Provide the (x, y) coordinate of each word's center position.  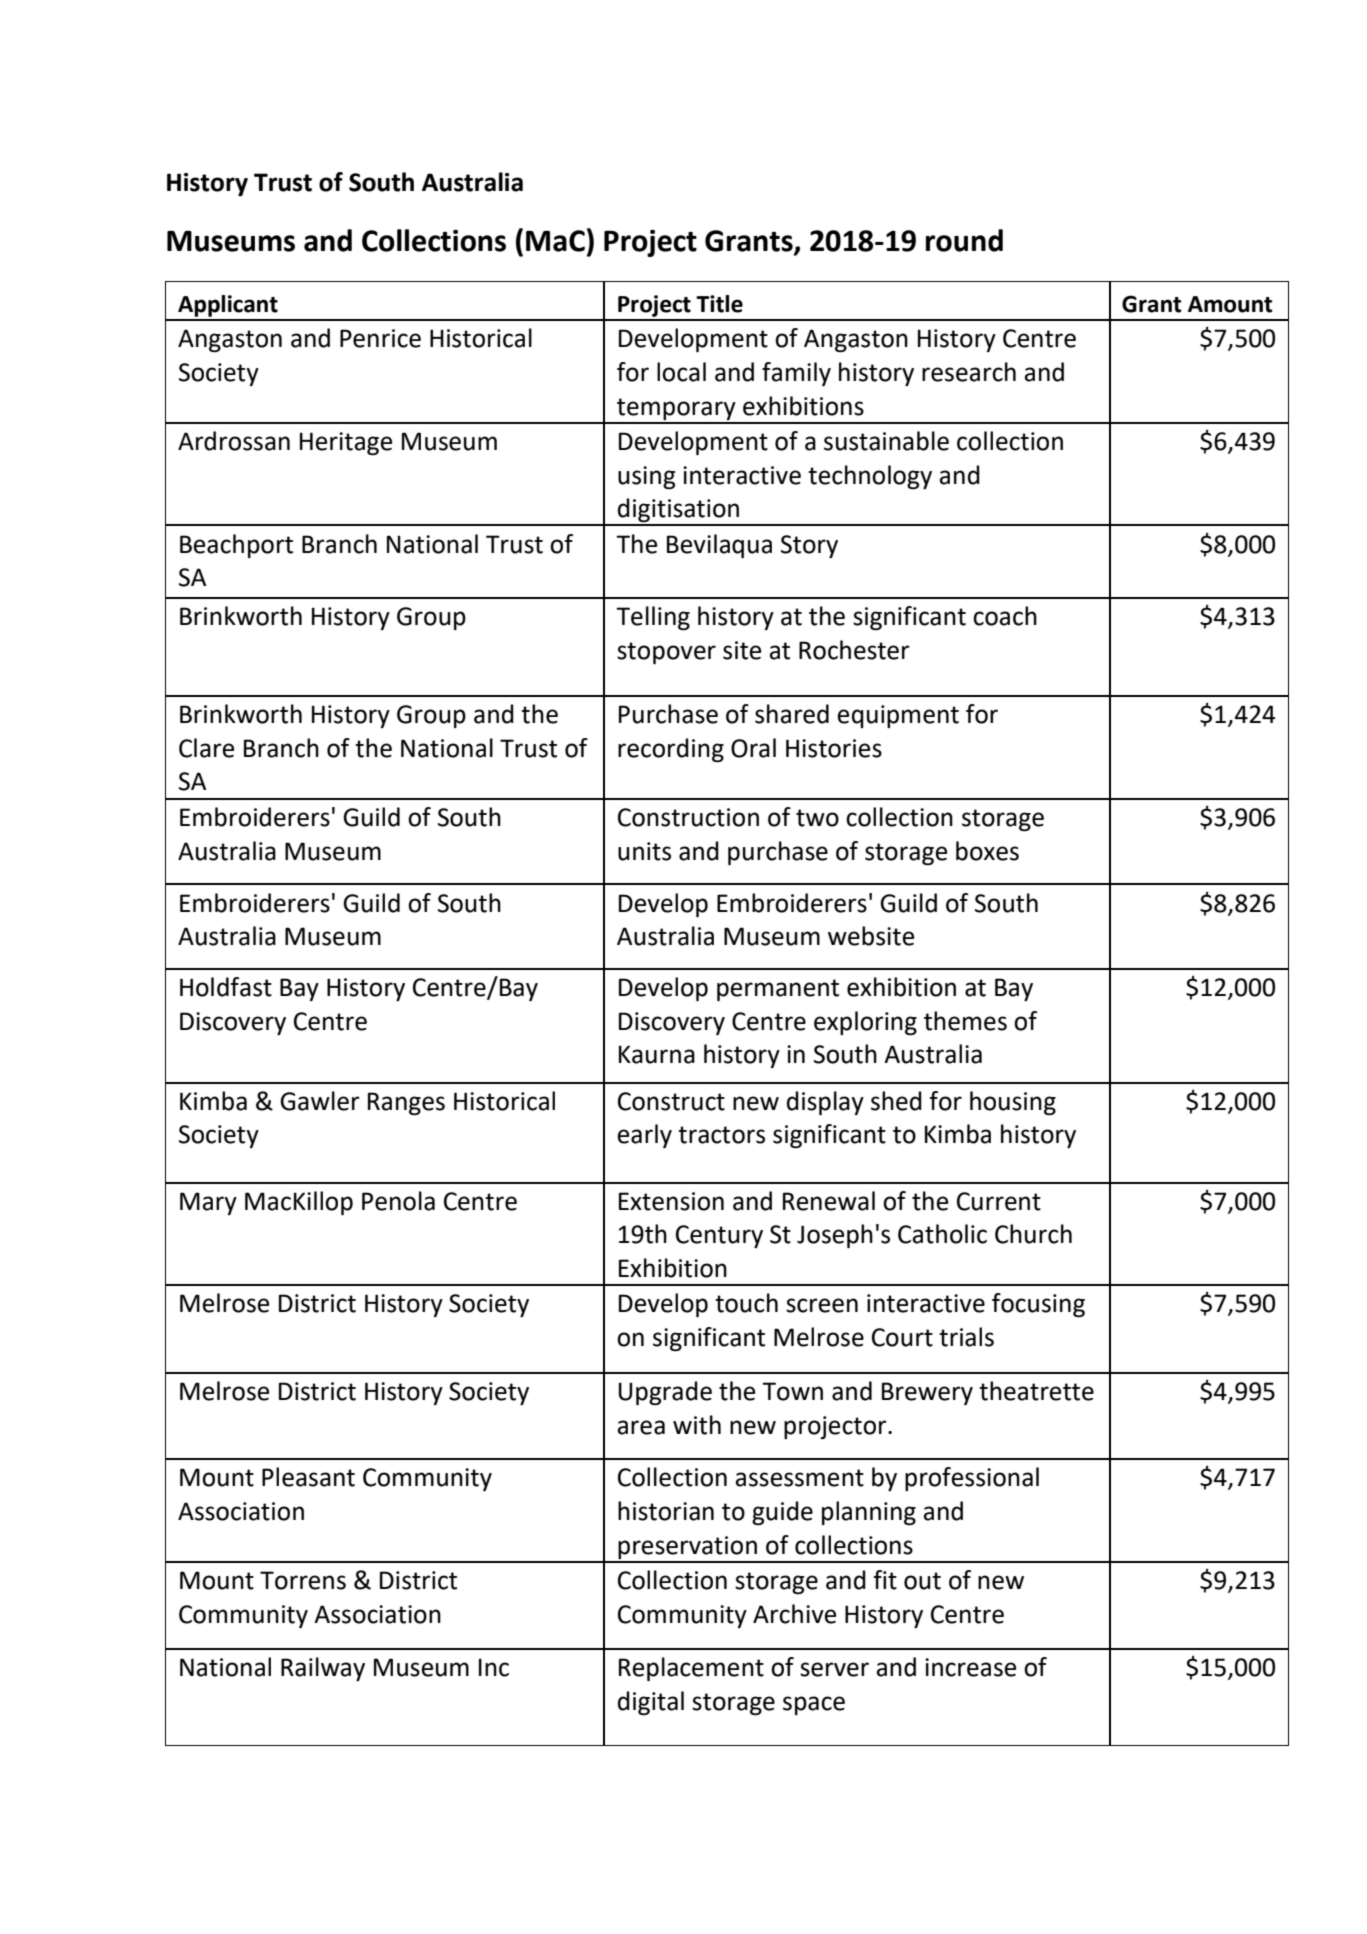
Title (719, 304)
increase (970, 1667)
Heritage (346, 443)
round (964, 240)
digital (651, 1703)
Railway (323, 1669)
